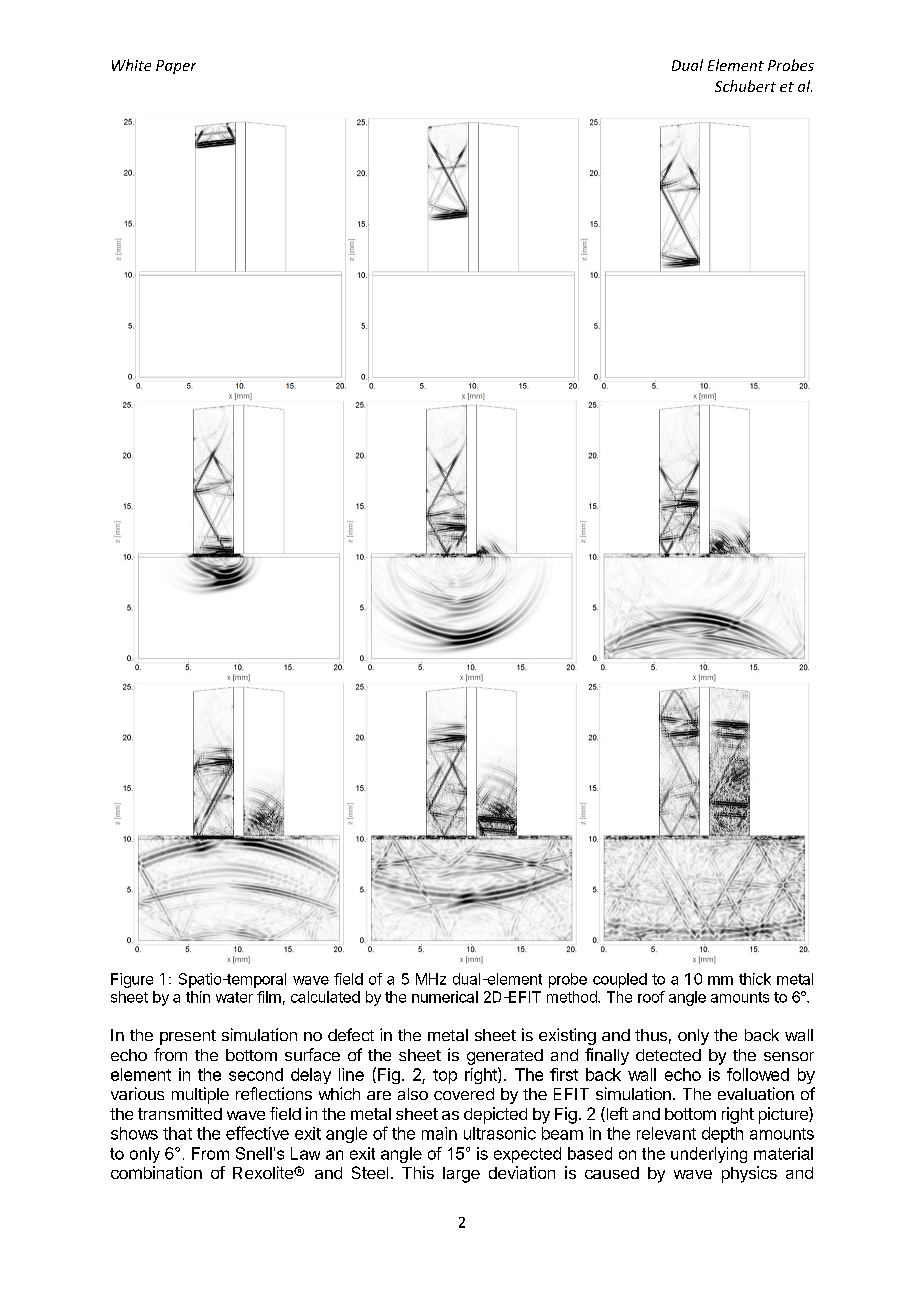  I want to click on Schubert, so click(745, 86).
